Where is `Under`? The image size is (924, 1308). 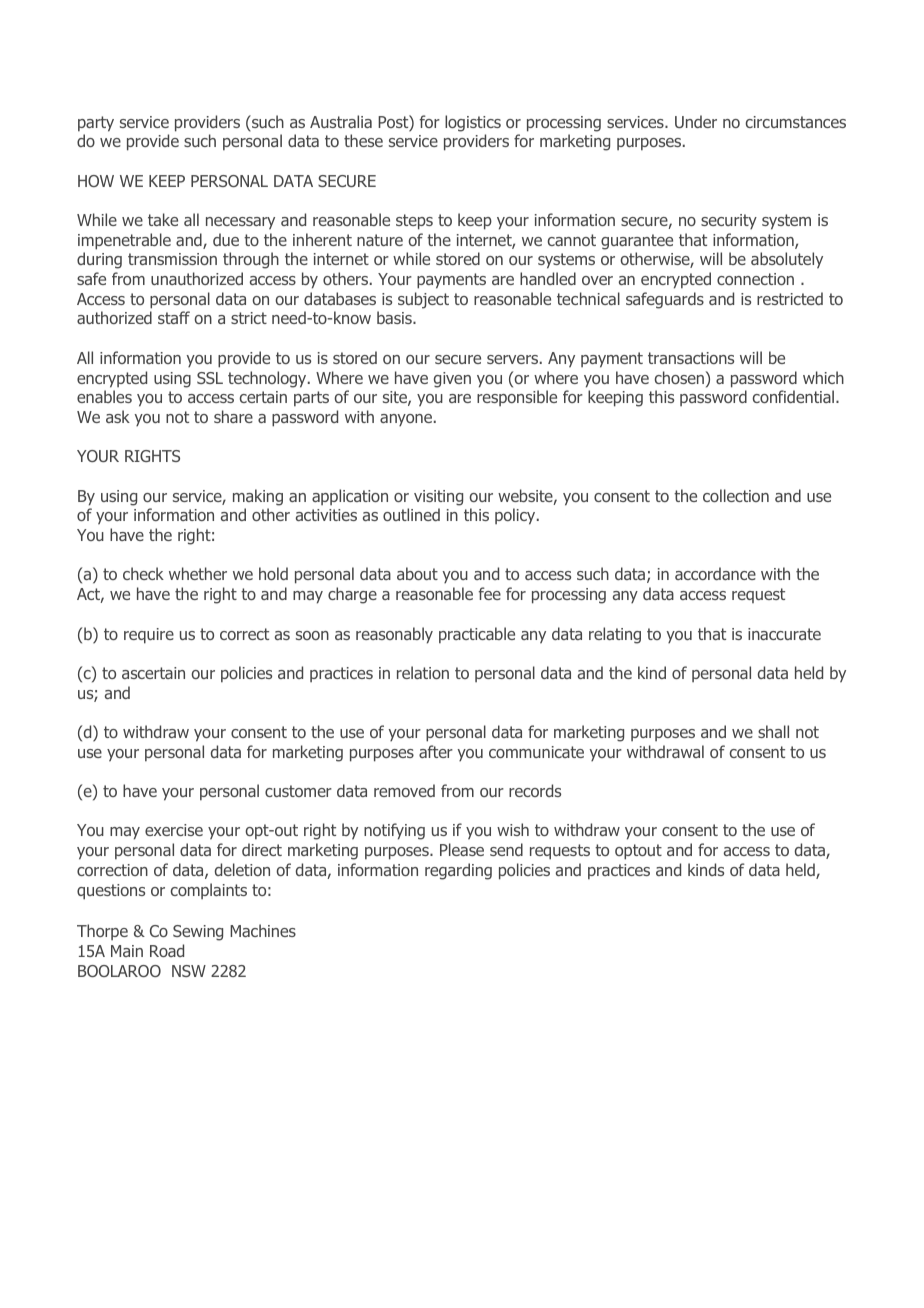
Under is located at coordinates (696, 121).
